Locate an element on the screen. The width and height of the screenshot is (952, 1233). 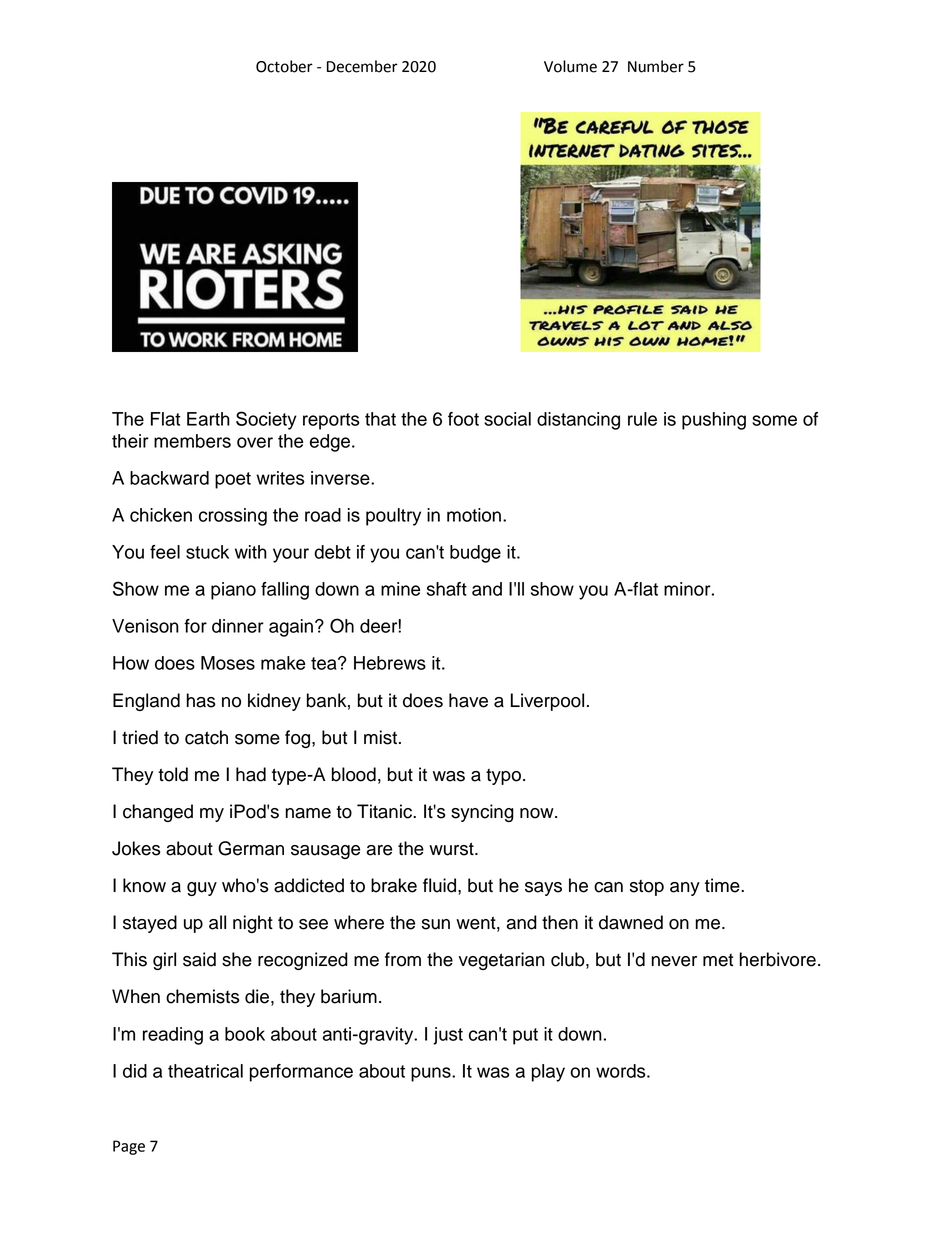
theatrical is located at coordinates (205, 1071).
